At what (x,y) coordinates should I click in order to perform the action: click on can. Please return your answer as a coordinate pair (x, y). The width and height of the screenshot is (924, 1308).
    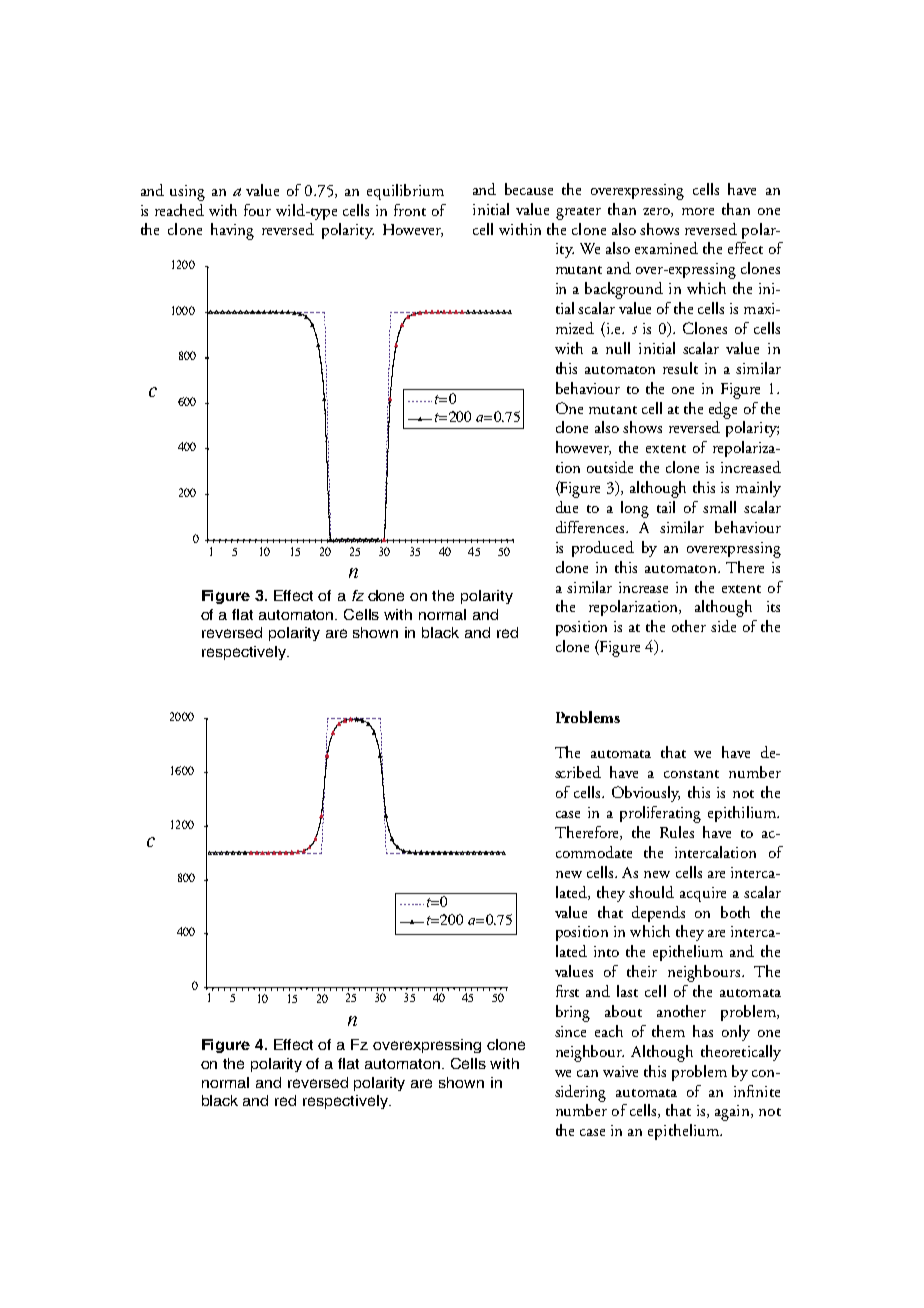
    Looking at the image, I should click on (587, 1073).
